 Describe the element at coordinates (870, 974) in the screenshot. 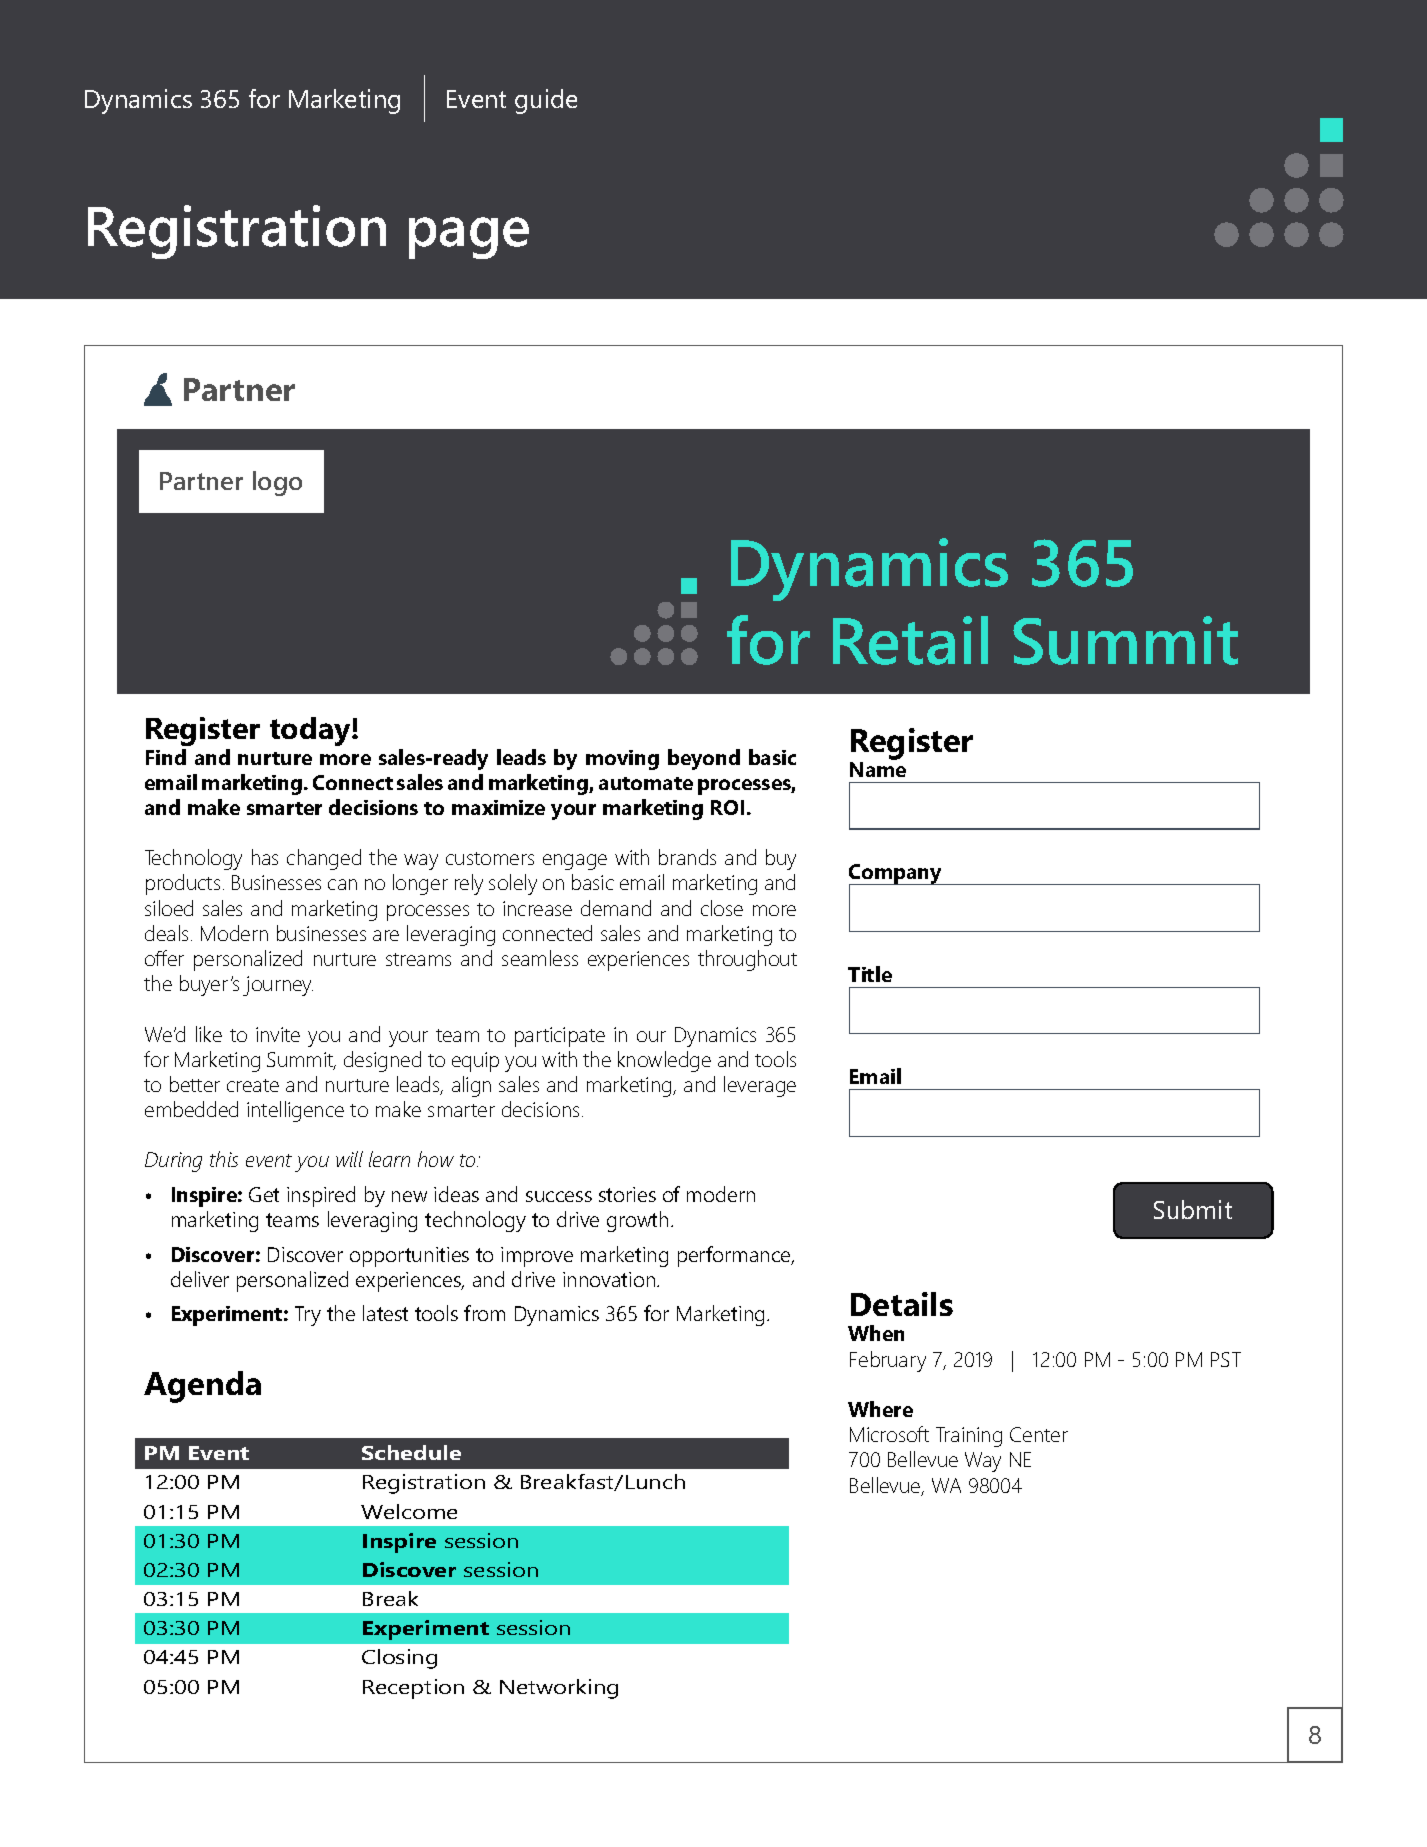

I see `Title` at that location.
